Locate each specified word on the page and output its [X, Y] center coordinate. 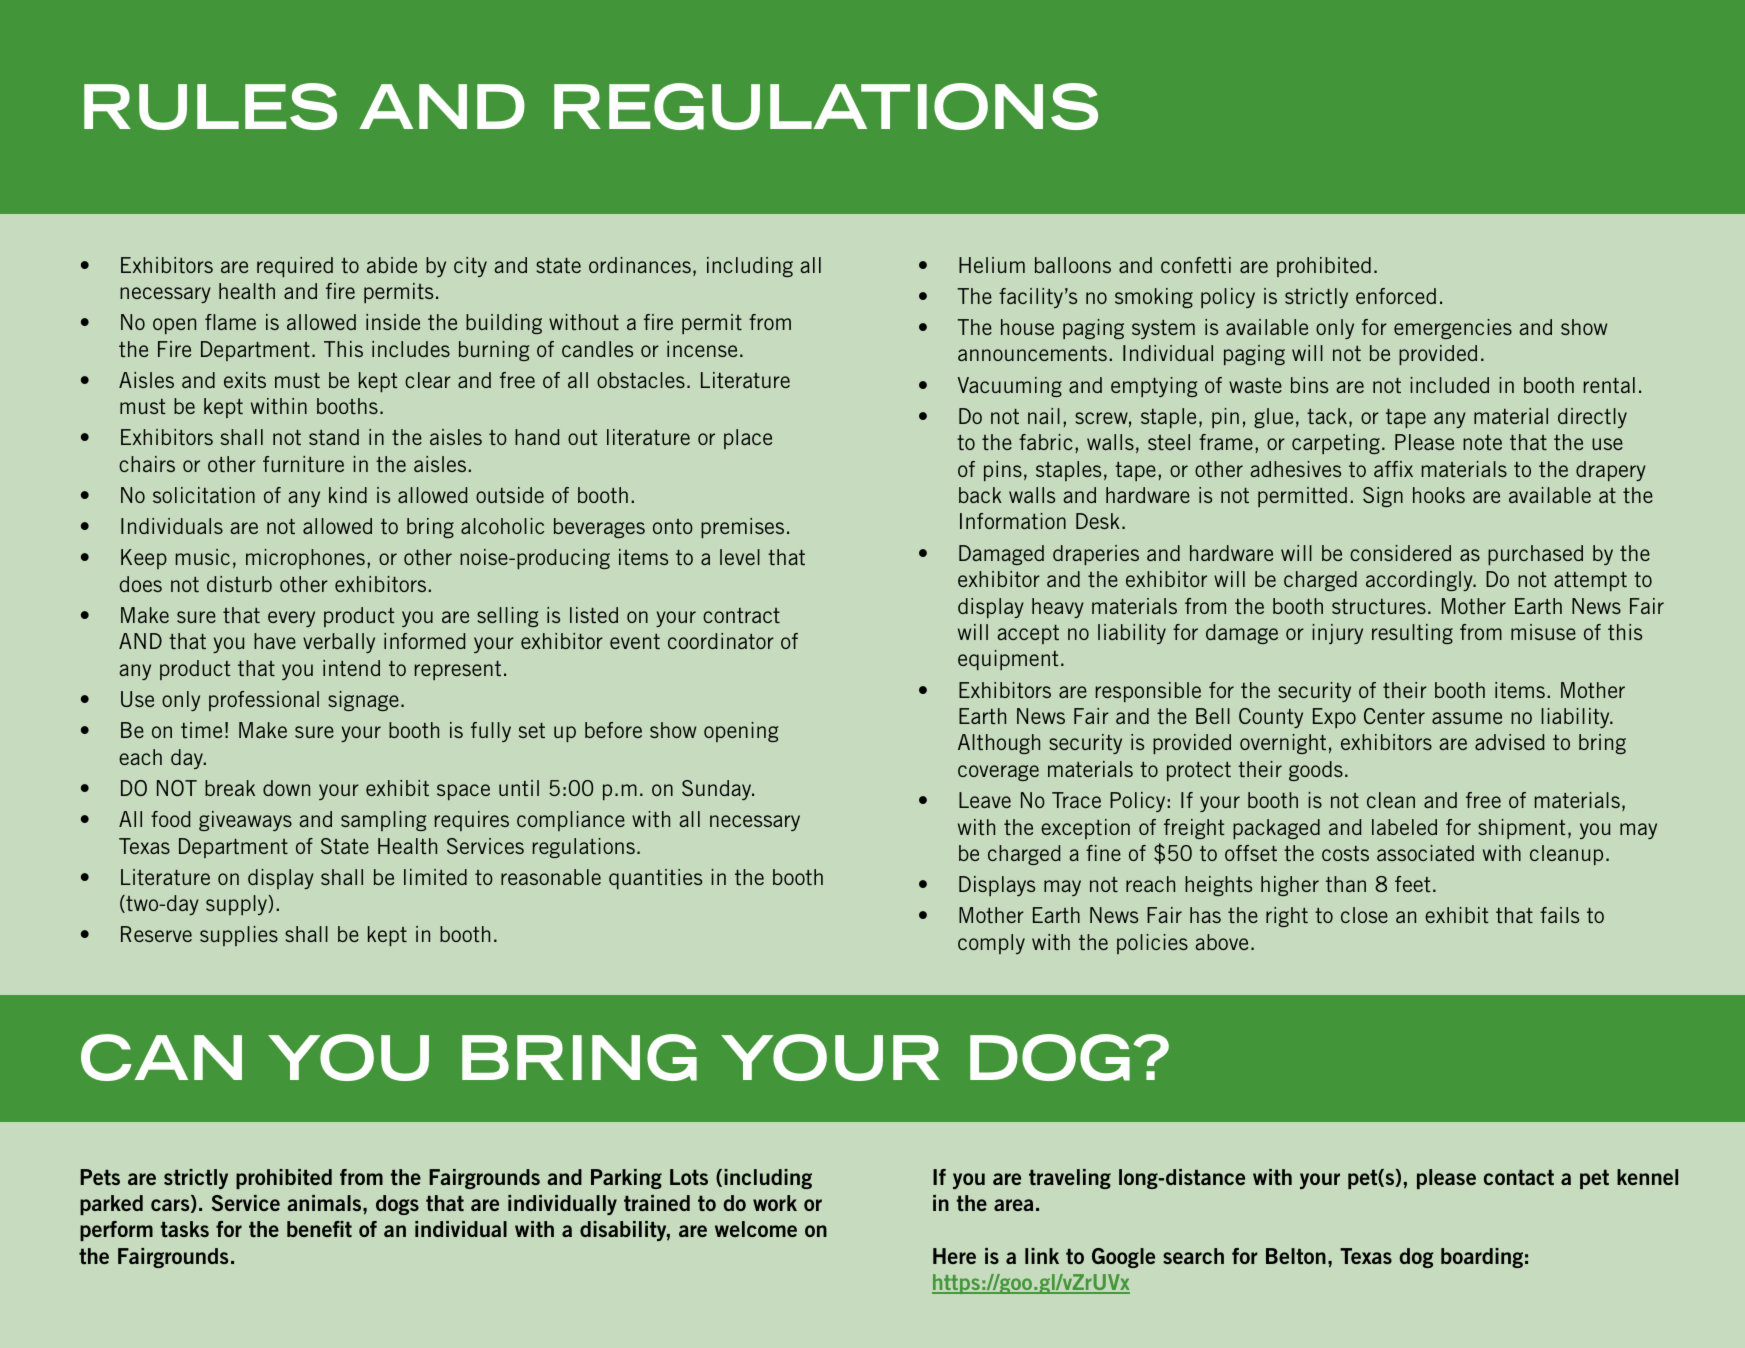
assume [1467, 718]
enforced [1396, 296]
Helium [992, 265]
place [748, 439]
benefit [319, 1229]
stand [334, 437]
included [1449, 385]
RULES [210, 106]
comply [991, 944]
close [1364, 915]
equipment [1008, 660]
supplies [239, 936]
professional [264, 701]
